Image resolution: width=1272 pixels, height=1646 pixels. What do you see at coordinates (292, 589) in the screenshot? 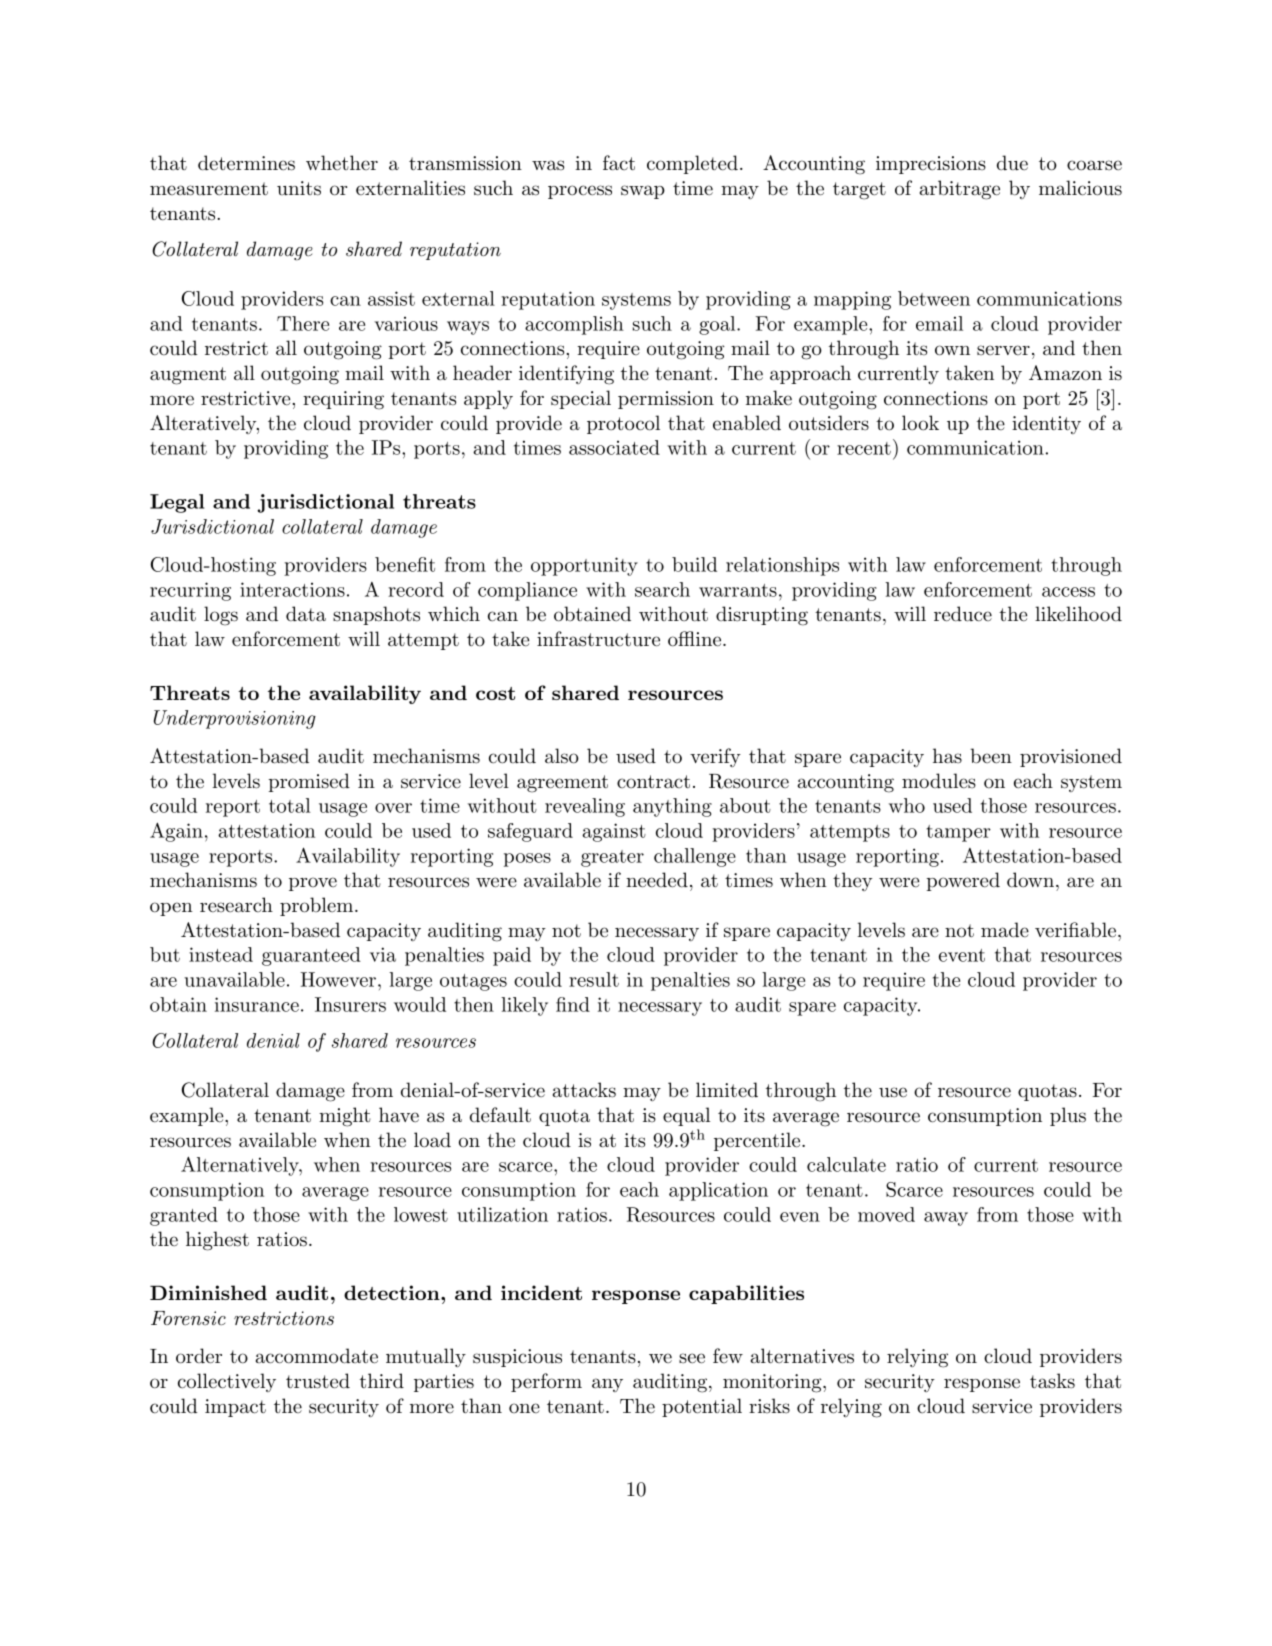
I see `interactions` at bounding box center [292, 589].
